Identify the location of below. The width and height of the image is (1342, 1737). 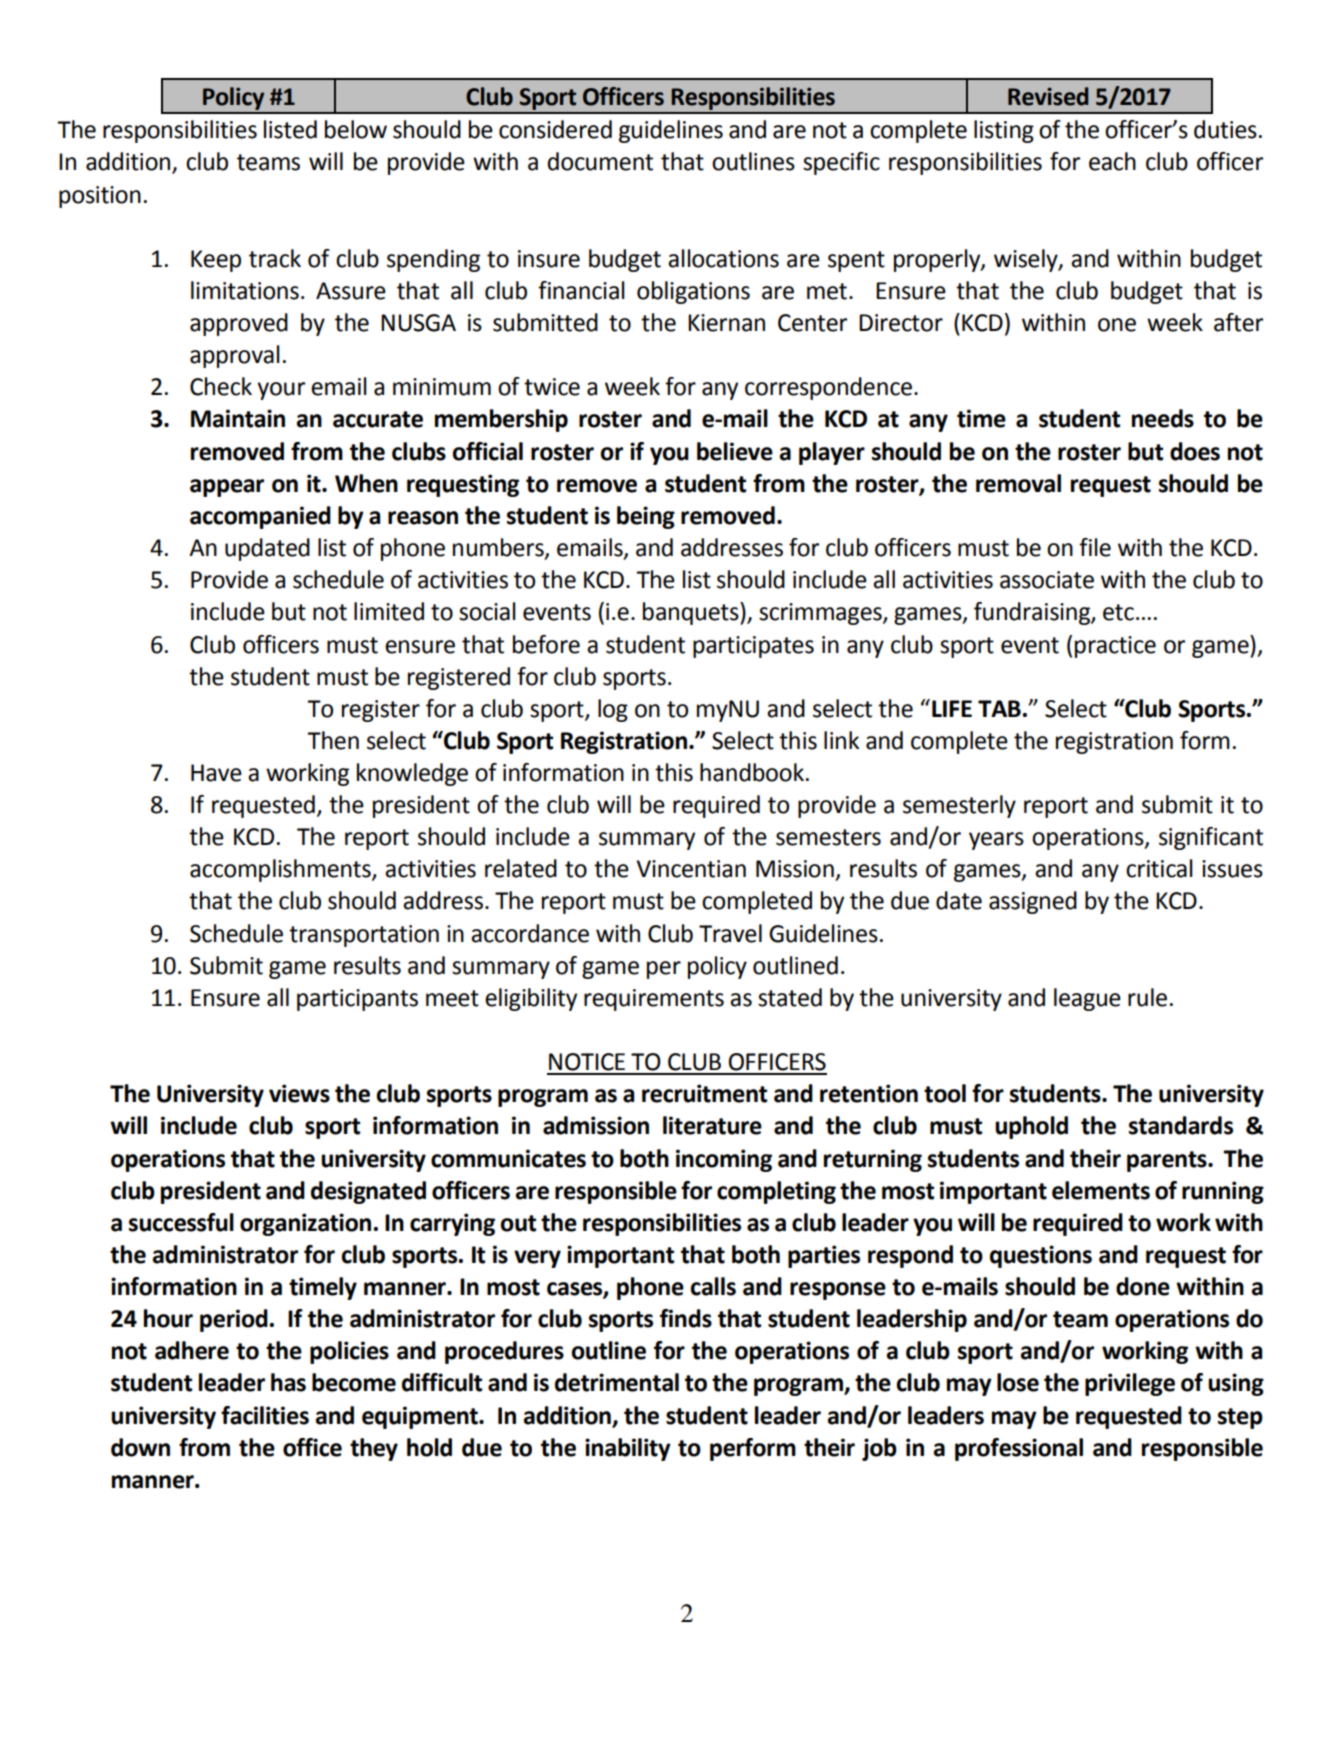
(356, 129).
